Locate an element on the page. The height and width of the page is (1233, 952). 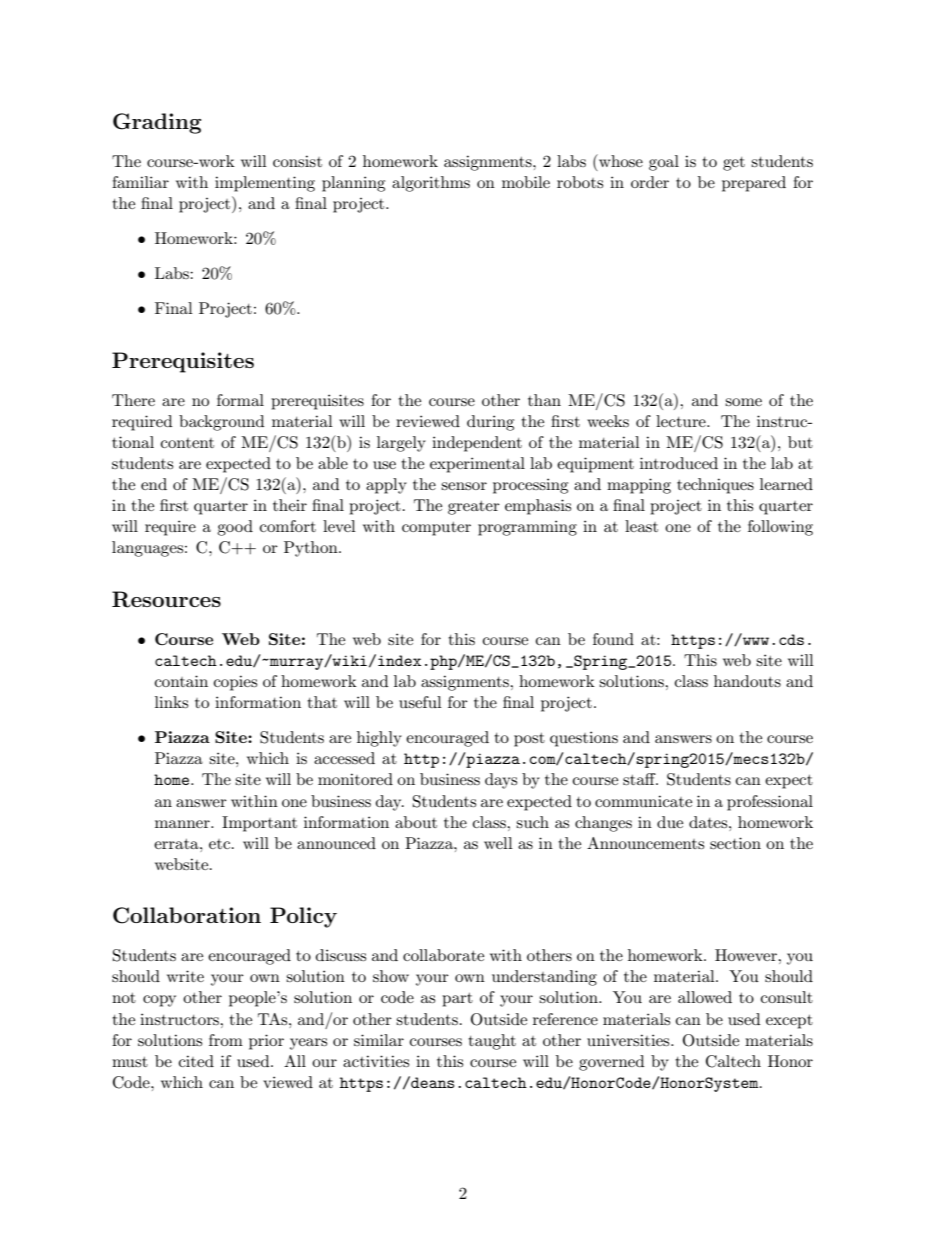
computer is located at coordinates (436, 529).
